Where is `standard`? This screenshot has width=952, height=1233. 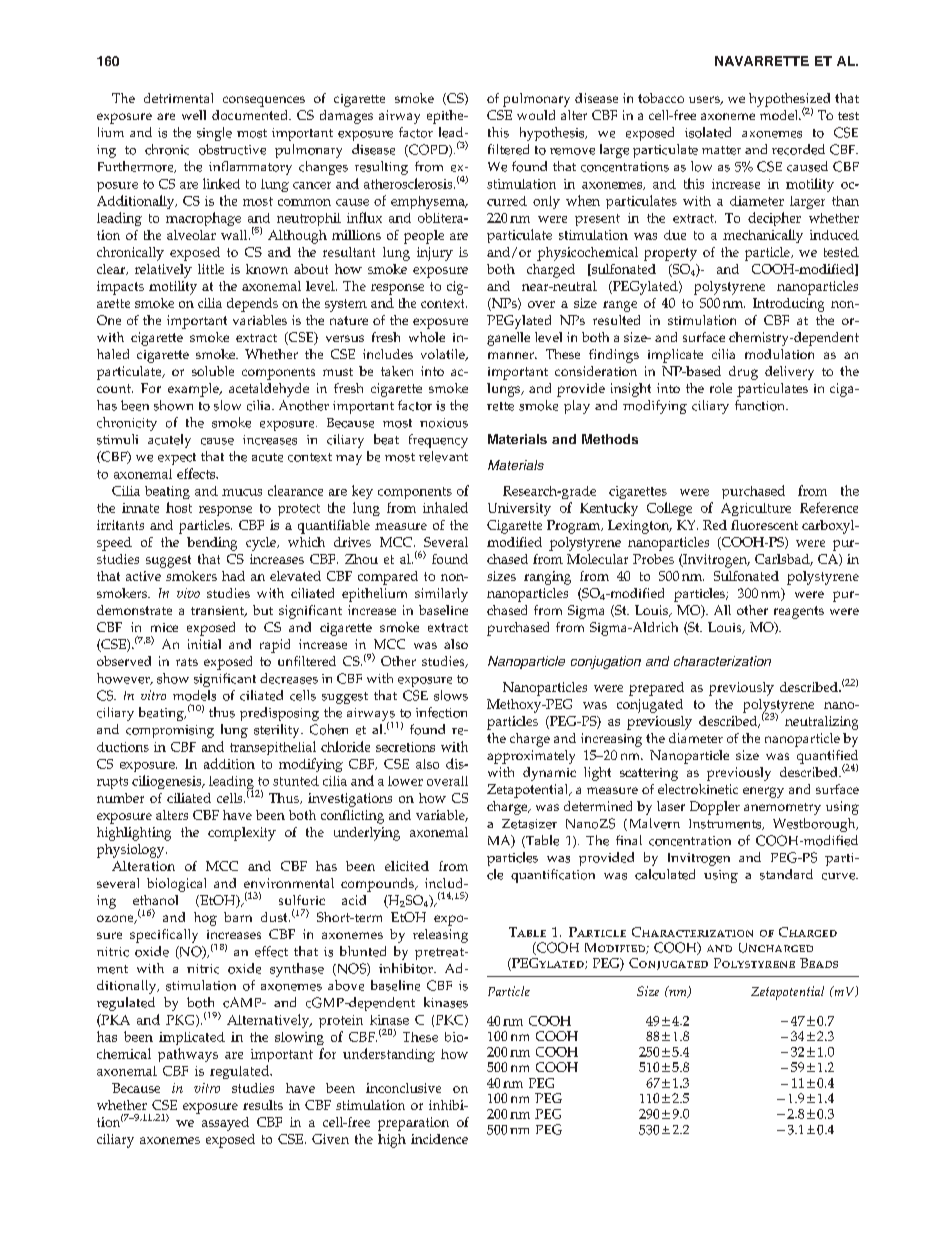
standard is located at coordinates (786, 874).
